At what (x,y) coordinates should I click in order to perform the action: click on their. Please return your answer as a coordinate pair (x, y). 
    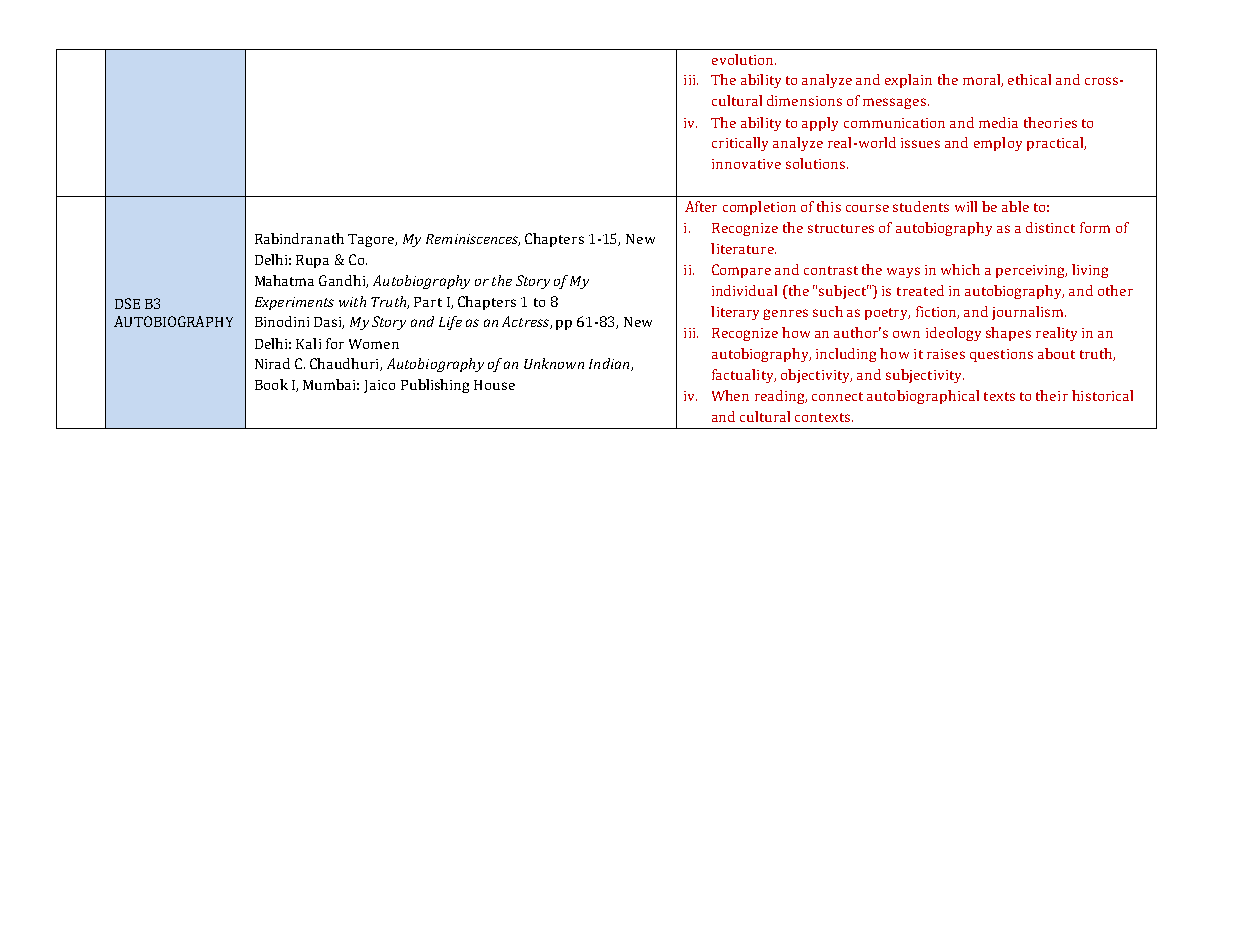
    Looking at the image, I should click on (1052, 395).
